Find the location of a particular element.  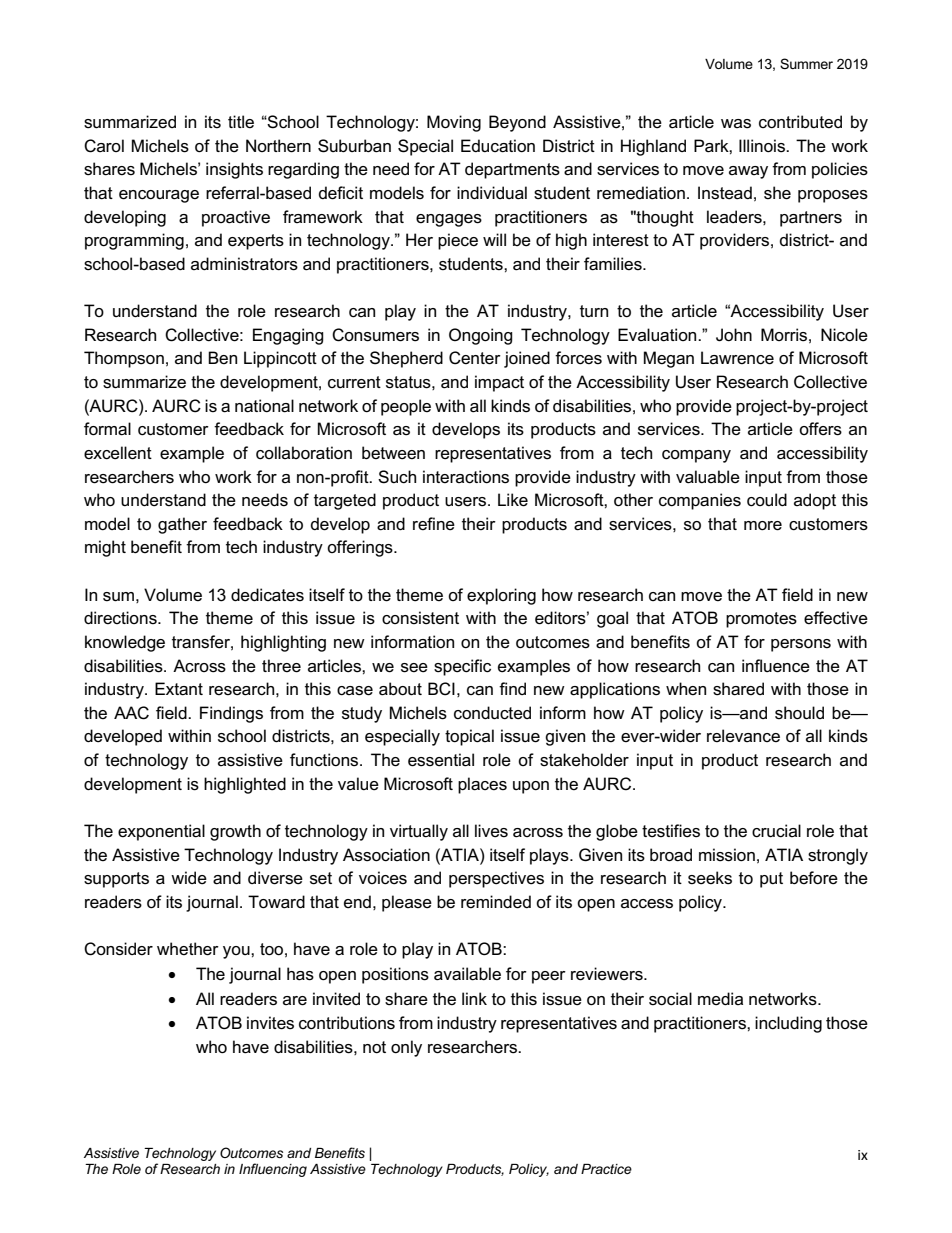

exponential is located at coordinates (161, 832).
